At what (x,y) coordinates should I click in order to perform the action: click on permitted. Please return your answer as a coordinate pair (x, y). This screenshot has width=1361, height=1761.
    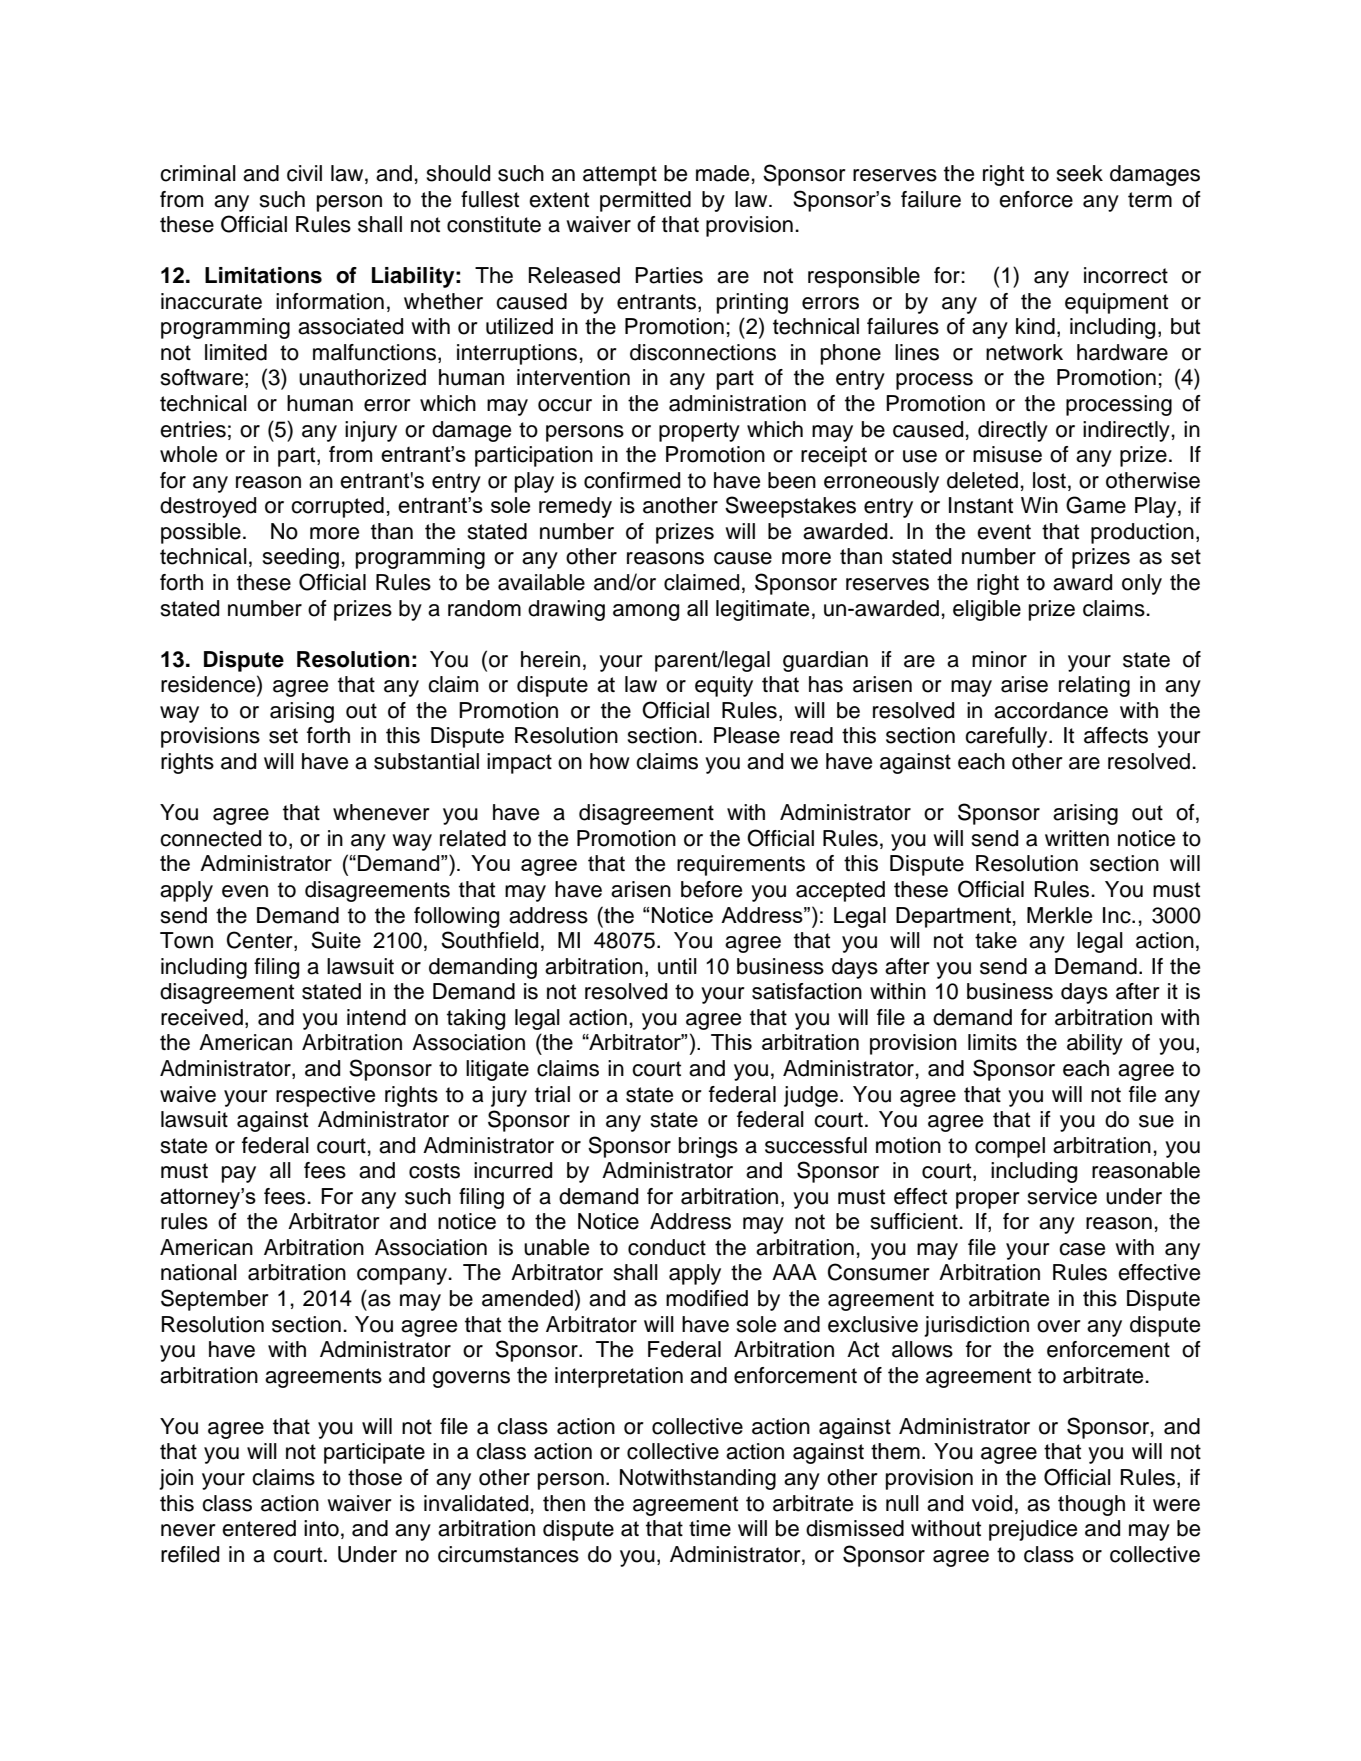
    Looking at the image, I should click on (645, 201).
